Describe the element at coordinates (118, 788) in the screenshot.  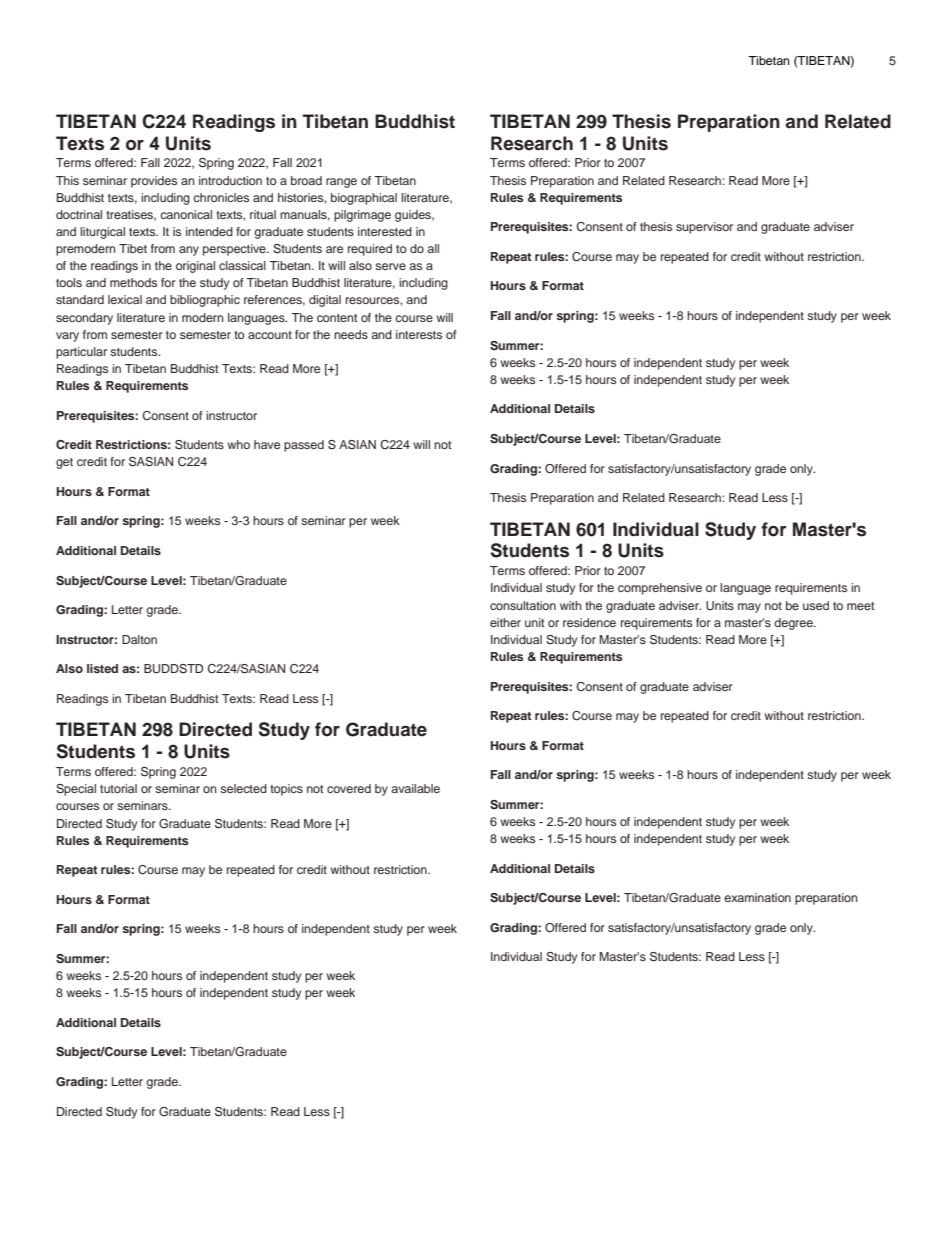
I see `tutorial` at that location.
